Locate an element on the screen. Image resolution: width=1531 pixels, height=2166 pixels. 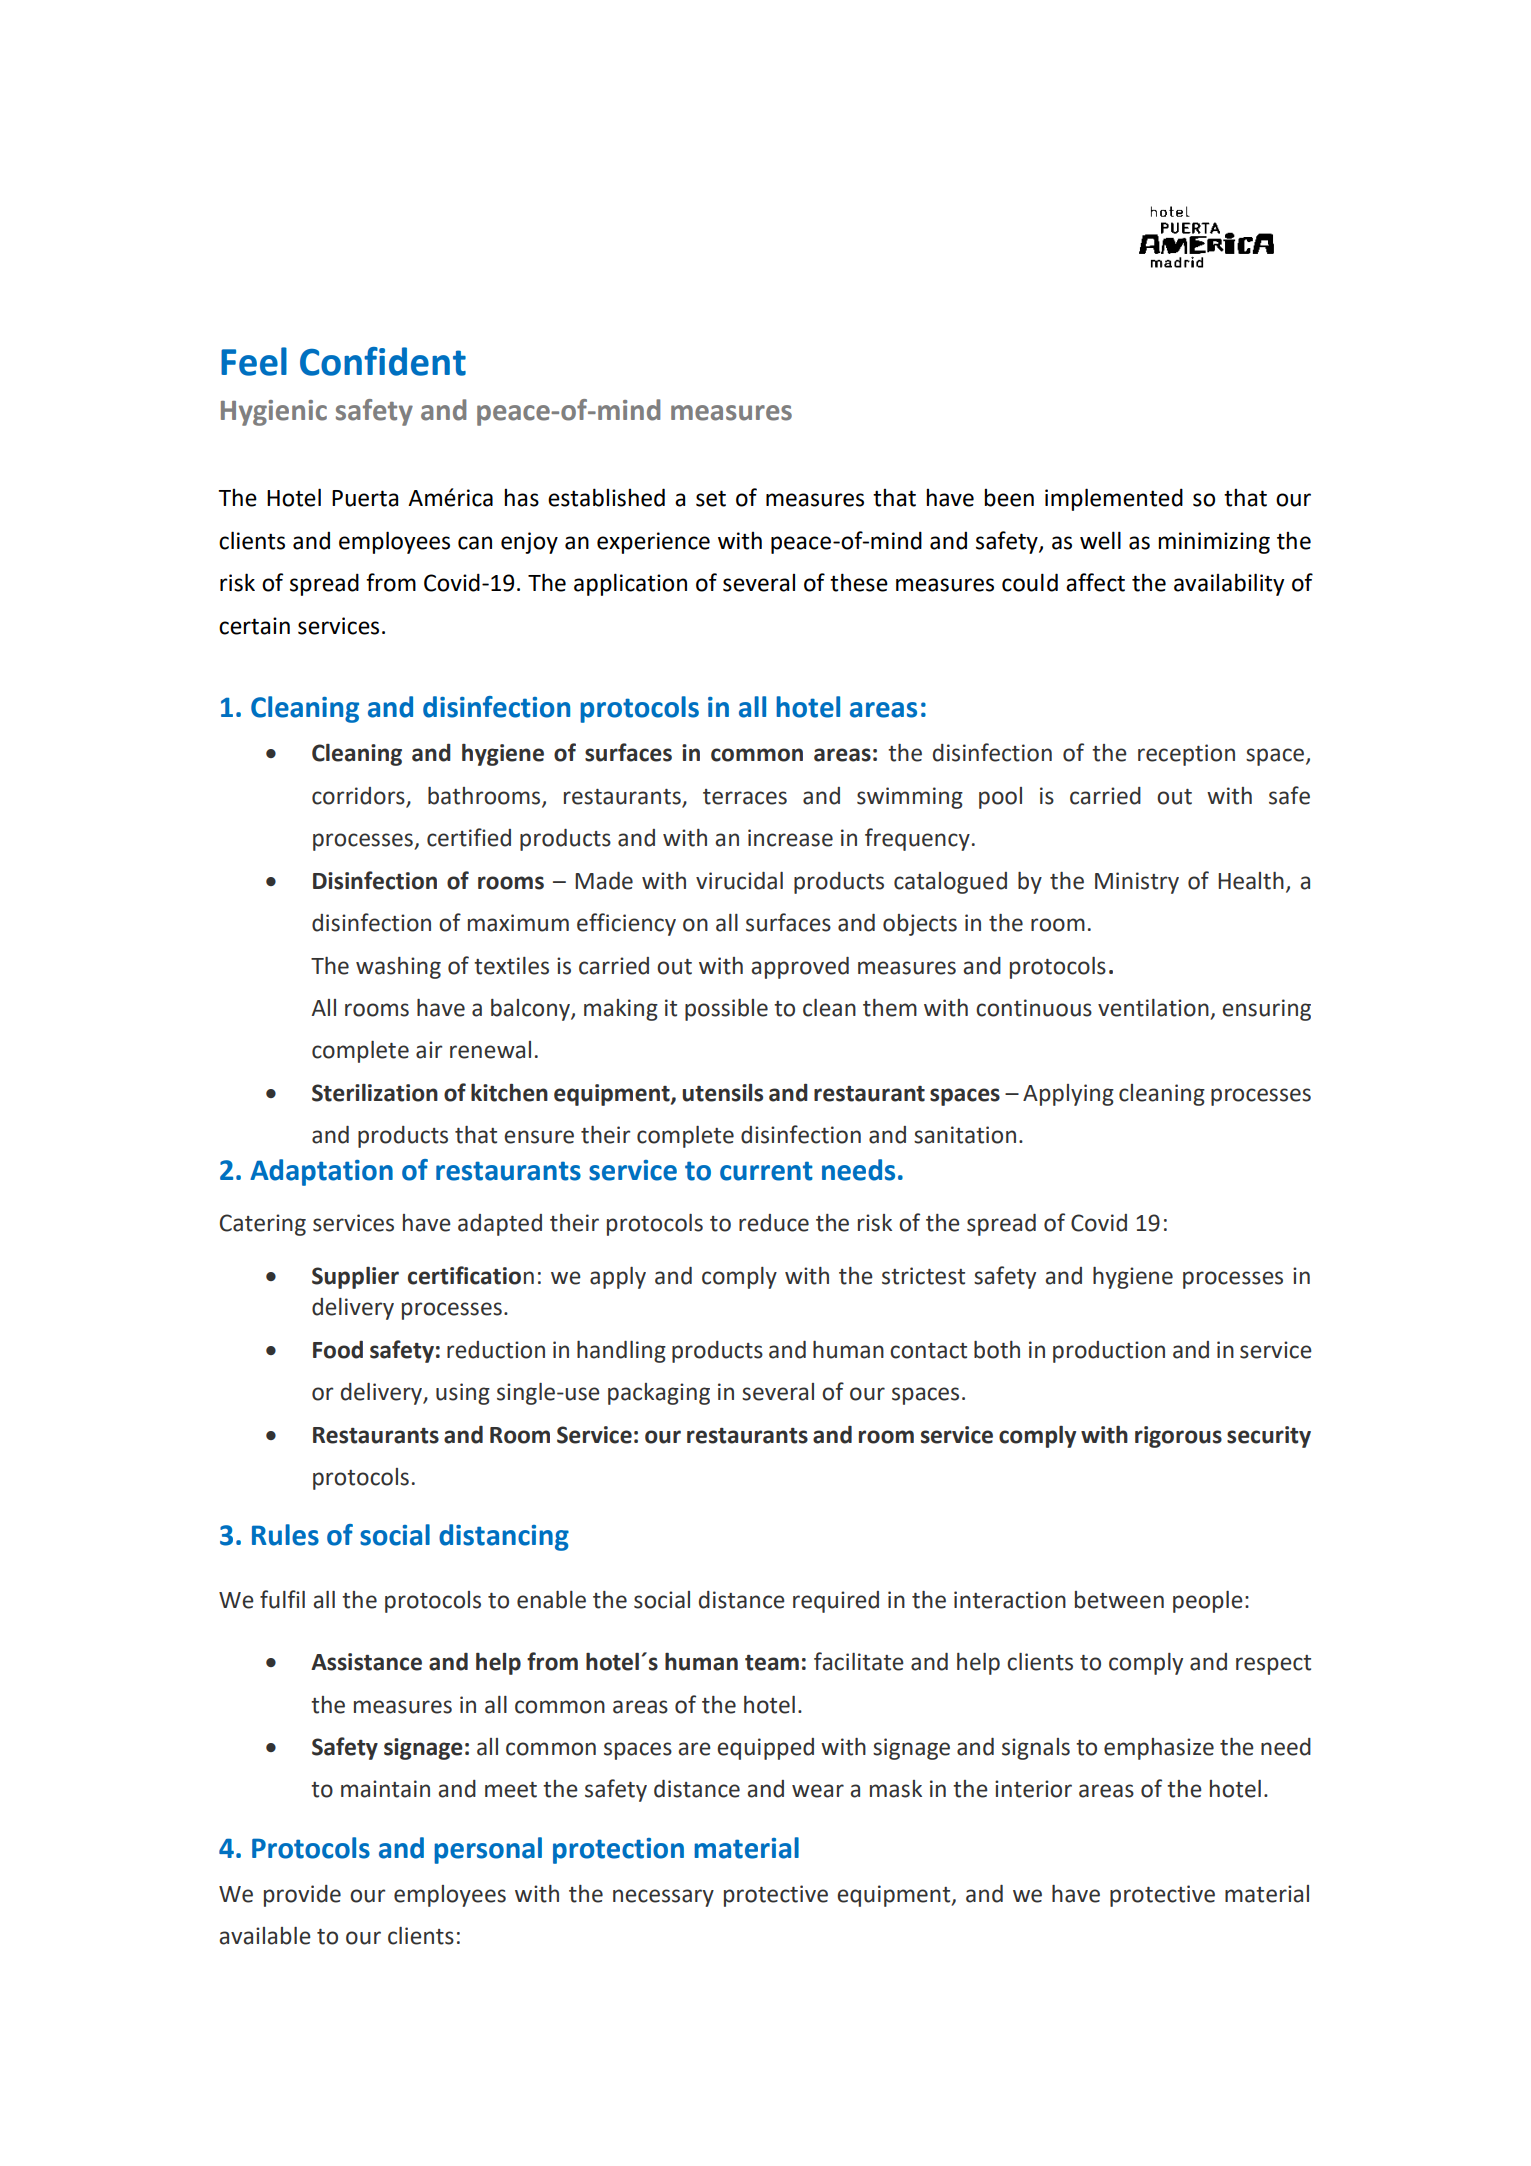
implemented is located at coordinates (1114, 499).
